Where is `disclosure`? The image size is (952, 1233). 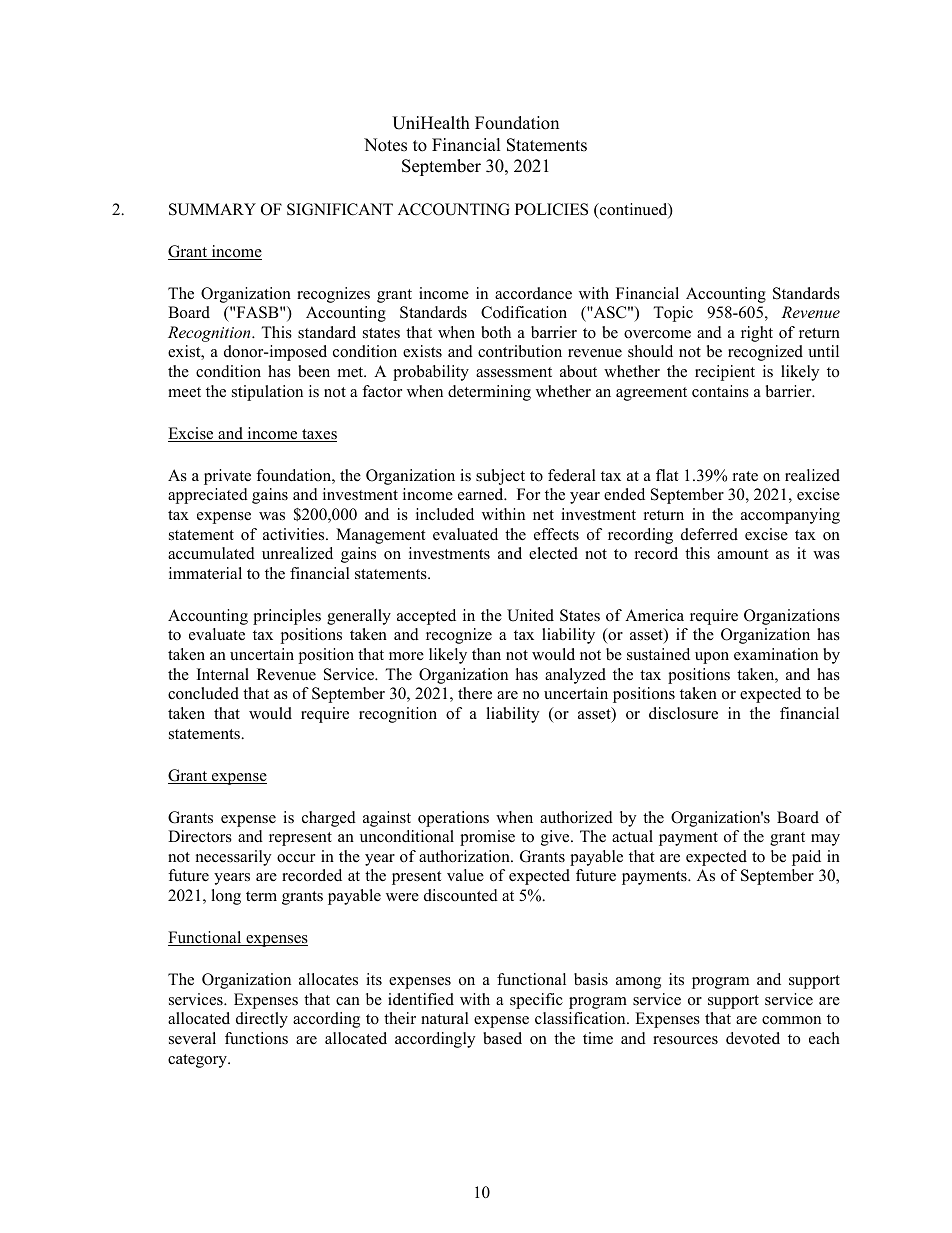 disclosure is located at coordinates (683, 713).
